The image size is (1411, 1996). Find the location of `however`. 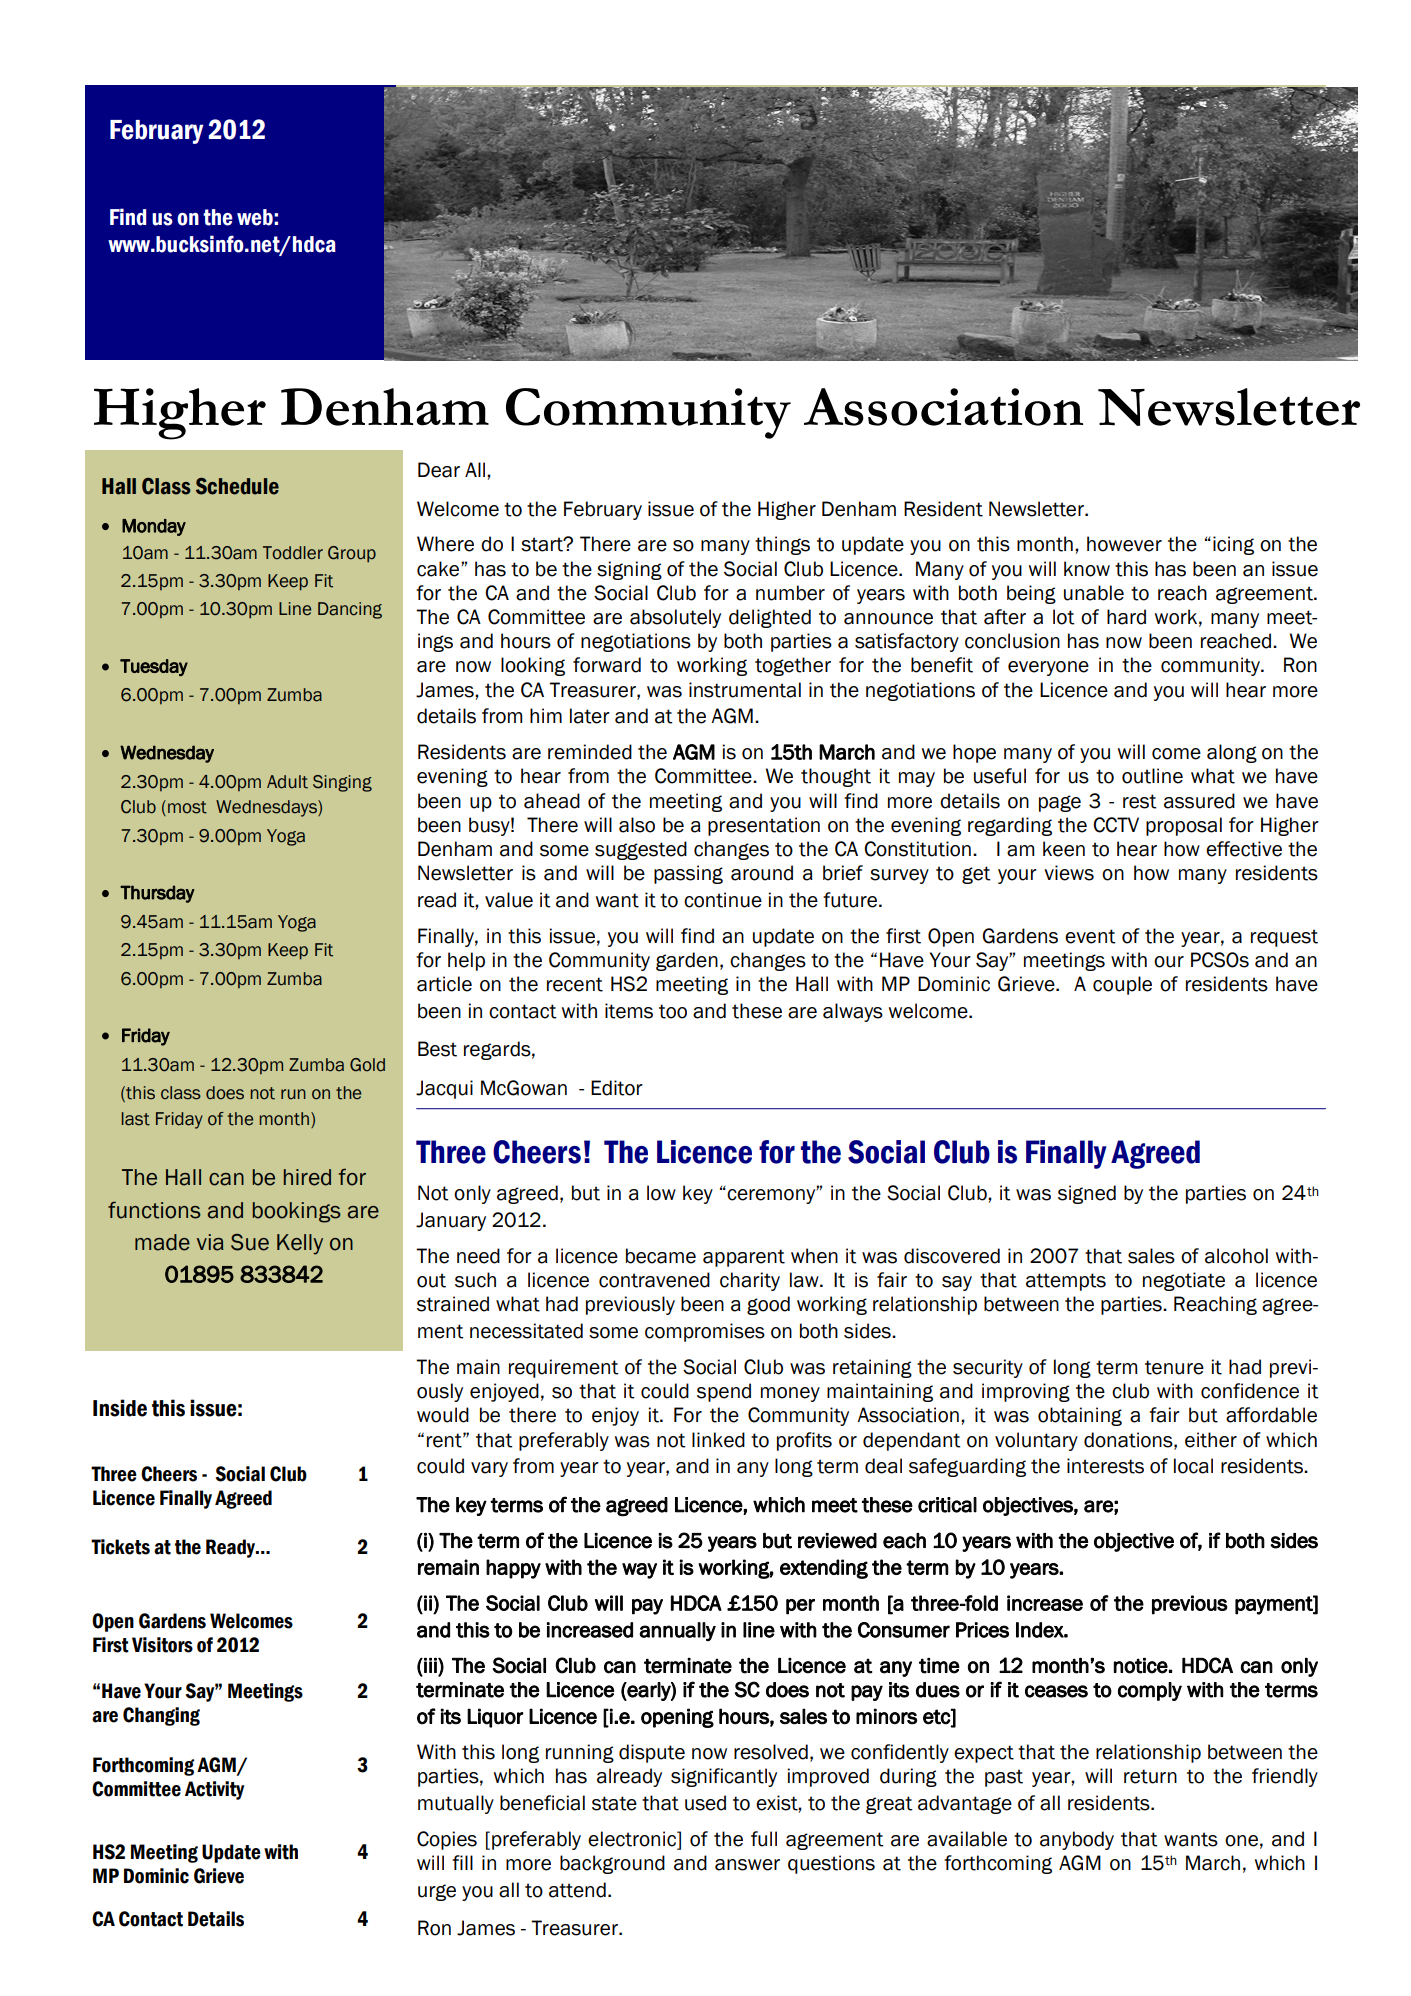

however is located at coordinates (1124, 544).
